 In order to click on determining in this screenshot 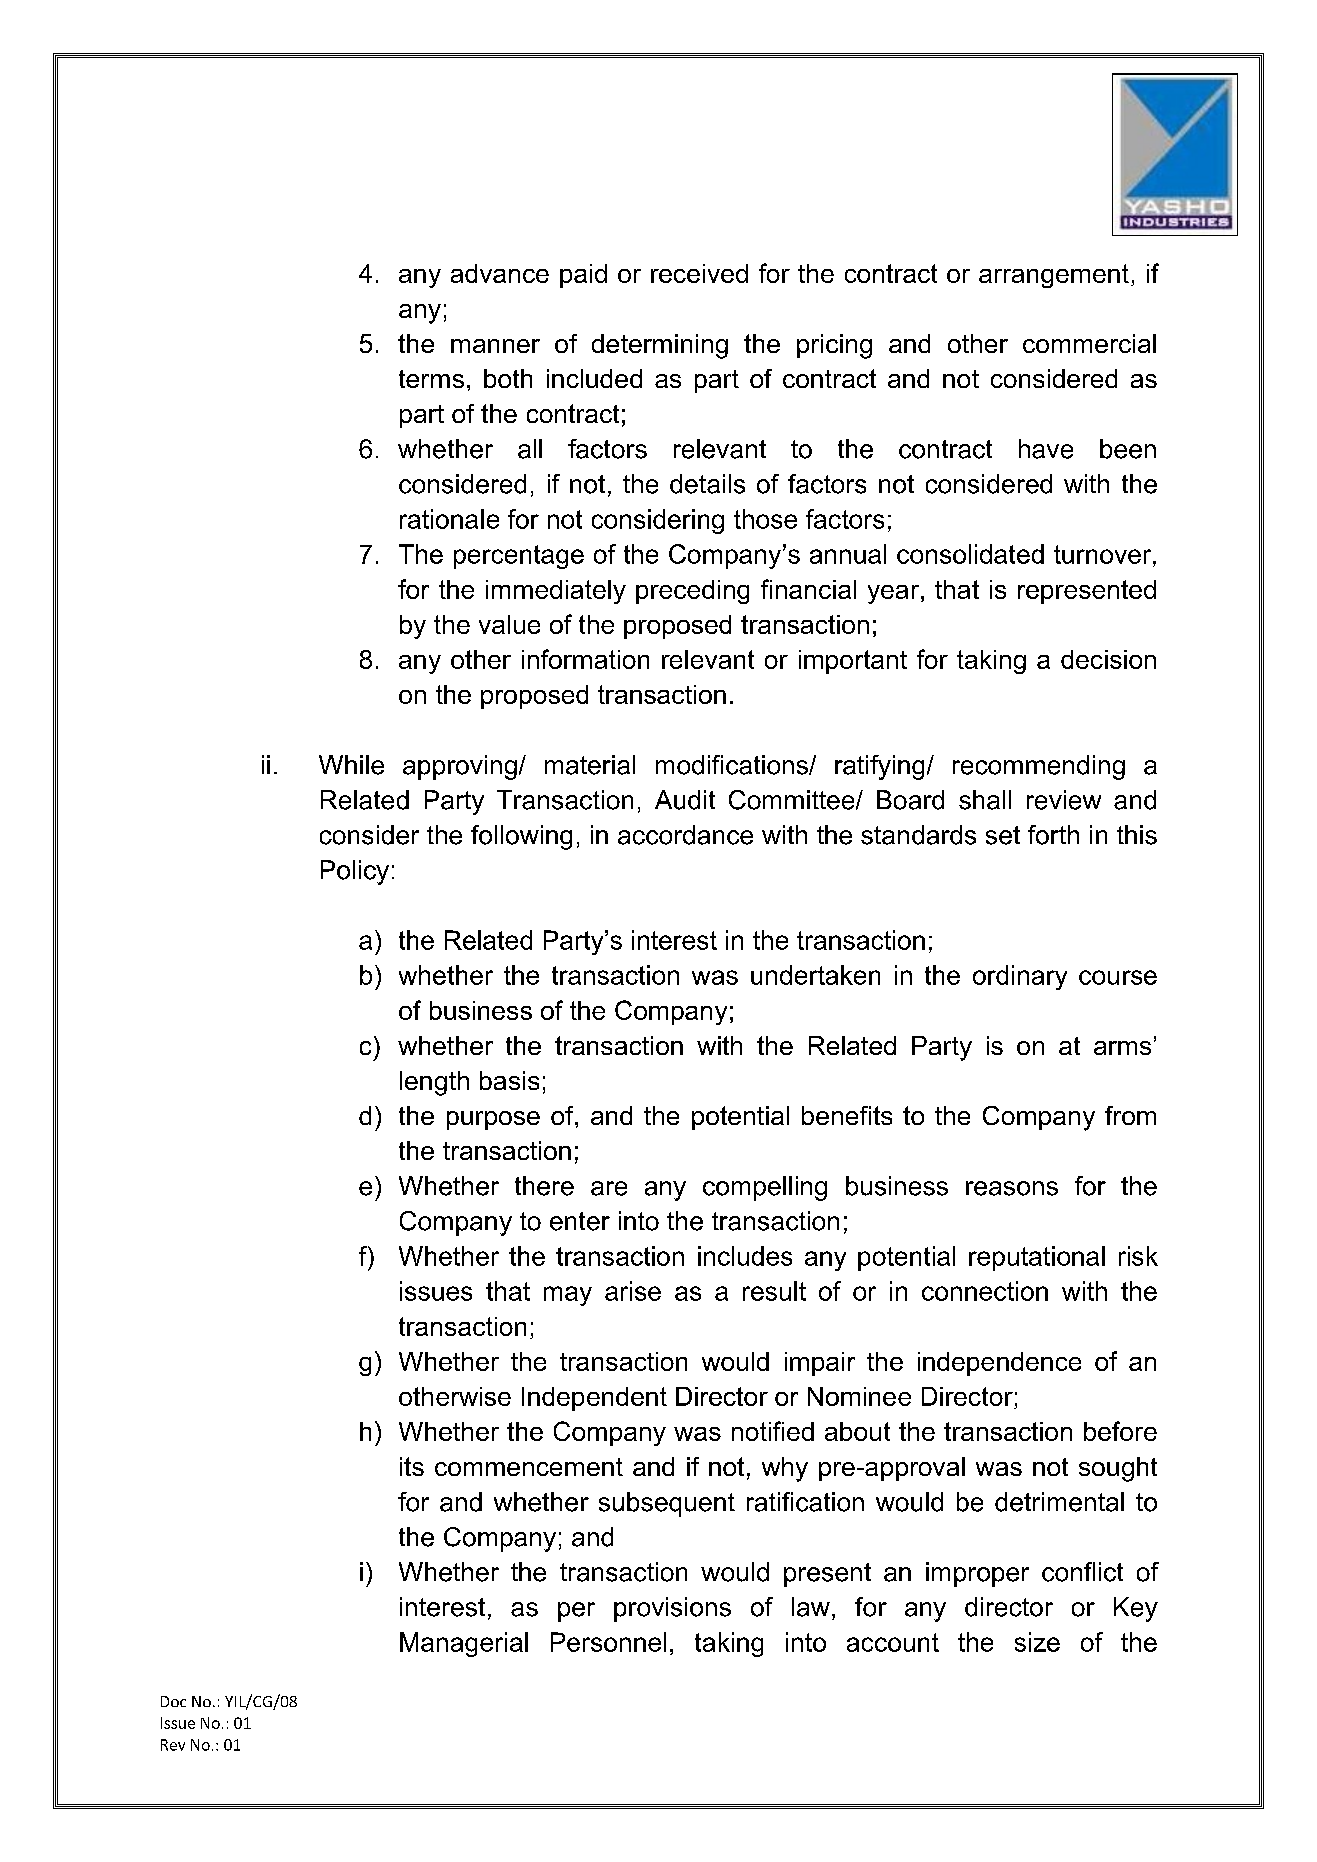, I will do `click(660, 346)`.
